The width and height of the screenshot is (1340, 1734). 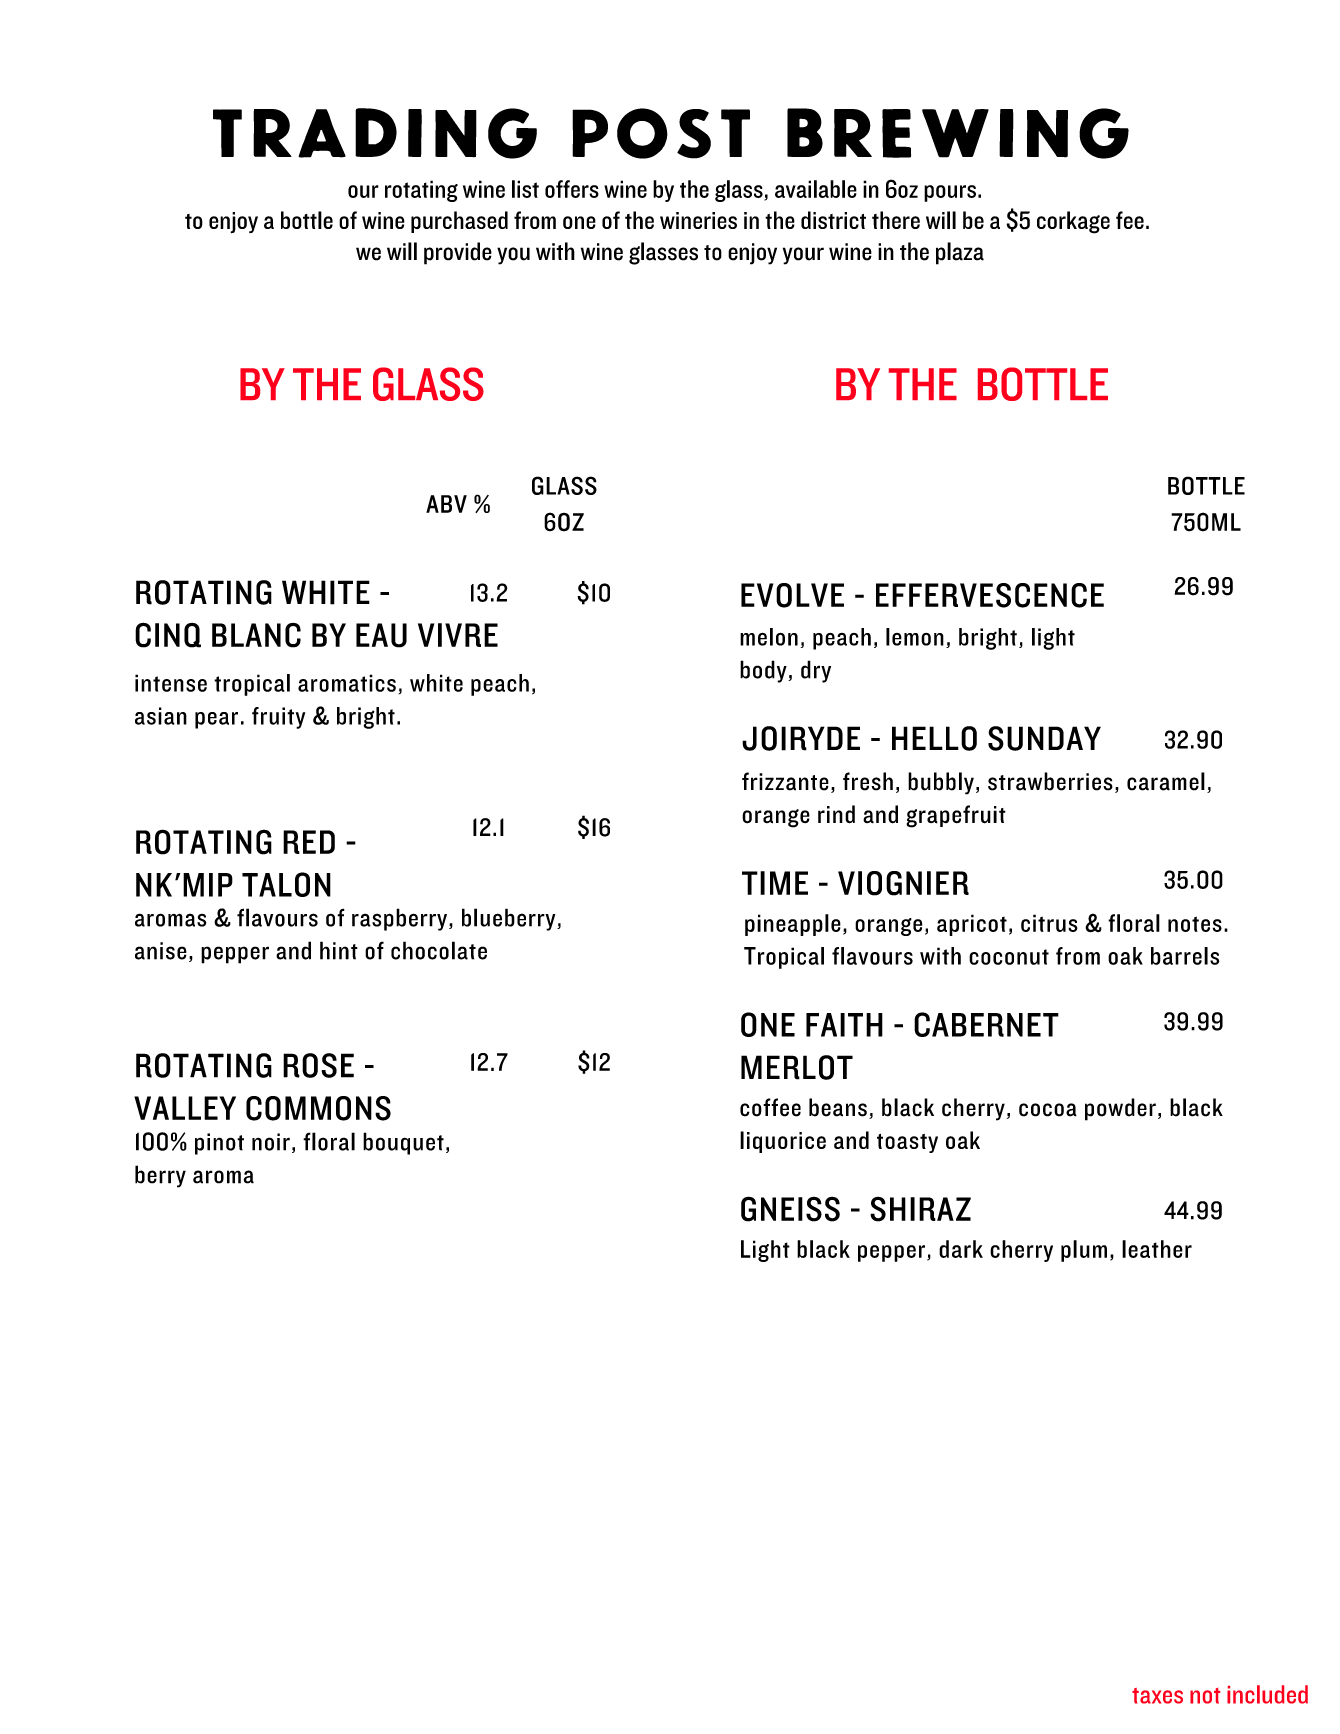 I want to click on powder, so click(x=1120, y=1109).
